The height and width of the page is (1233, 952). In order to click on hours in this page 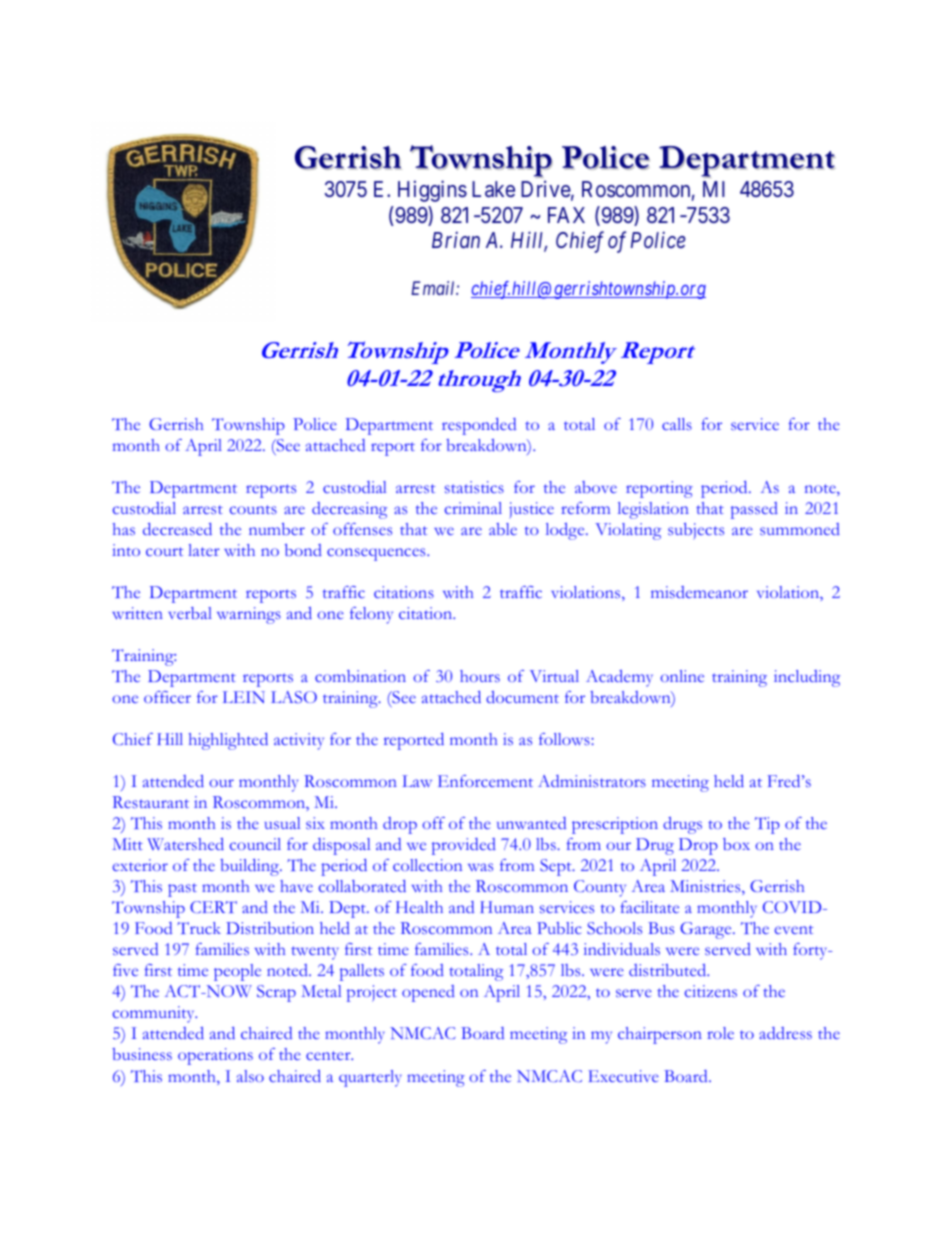, I will do `click(480, 676)`.
